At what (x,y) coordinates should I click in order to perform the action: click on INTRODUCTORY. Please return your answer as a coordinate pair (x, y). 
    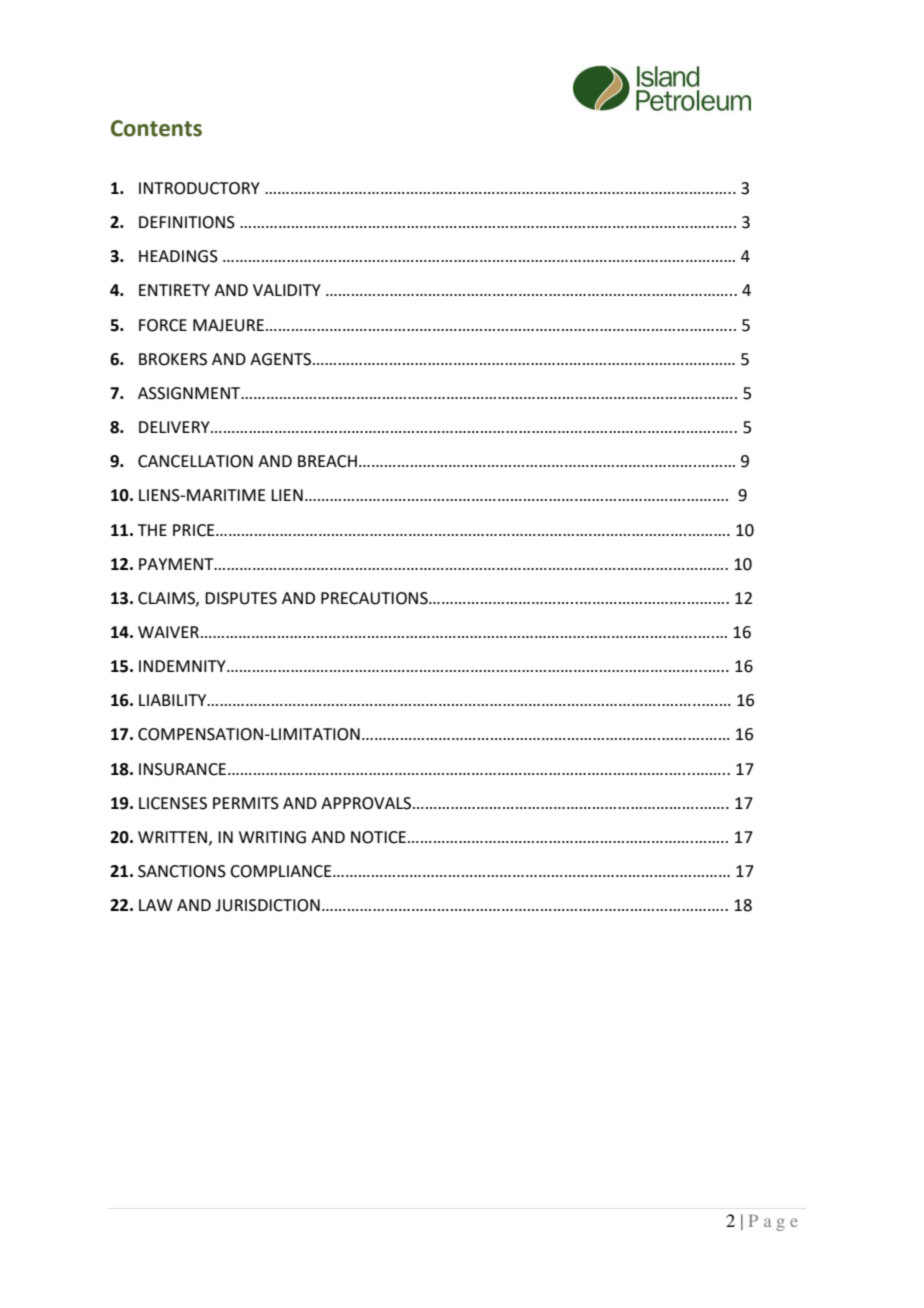
    Looking at the image, I should click on (199, 188).
